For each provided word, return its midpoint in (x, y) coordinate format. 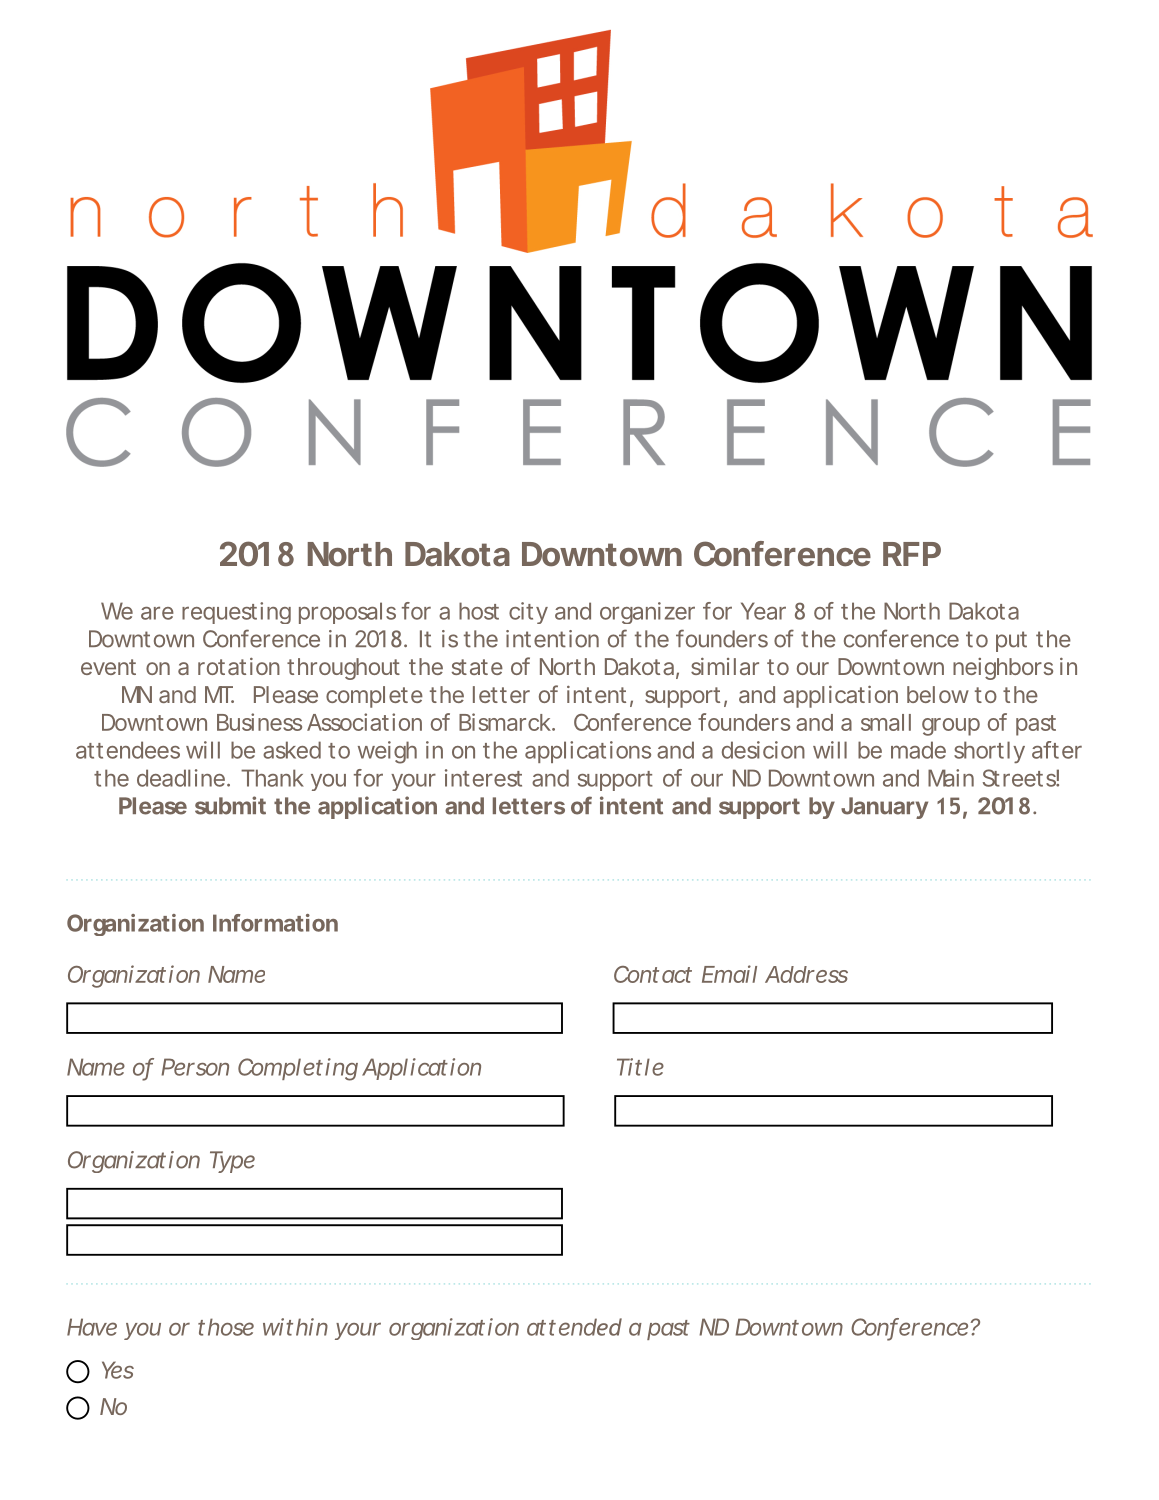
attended (574, 1327)
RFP (912, 554)
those (226, 1327)
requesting (236, 613)
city (528, 613)
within (295, 1327)
